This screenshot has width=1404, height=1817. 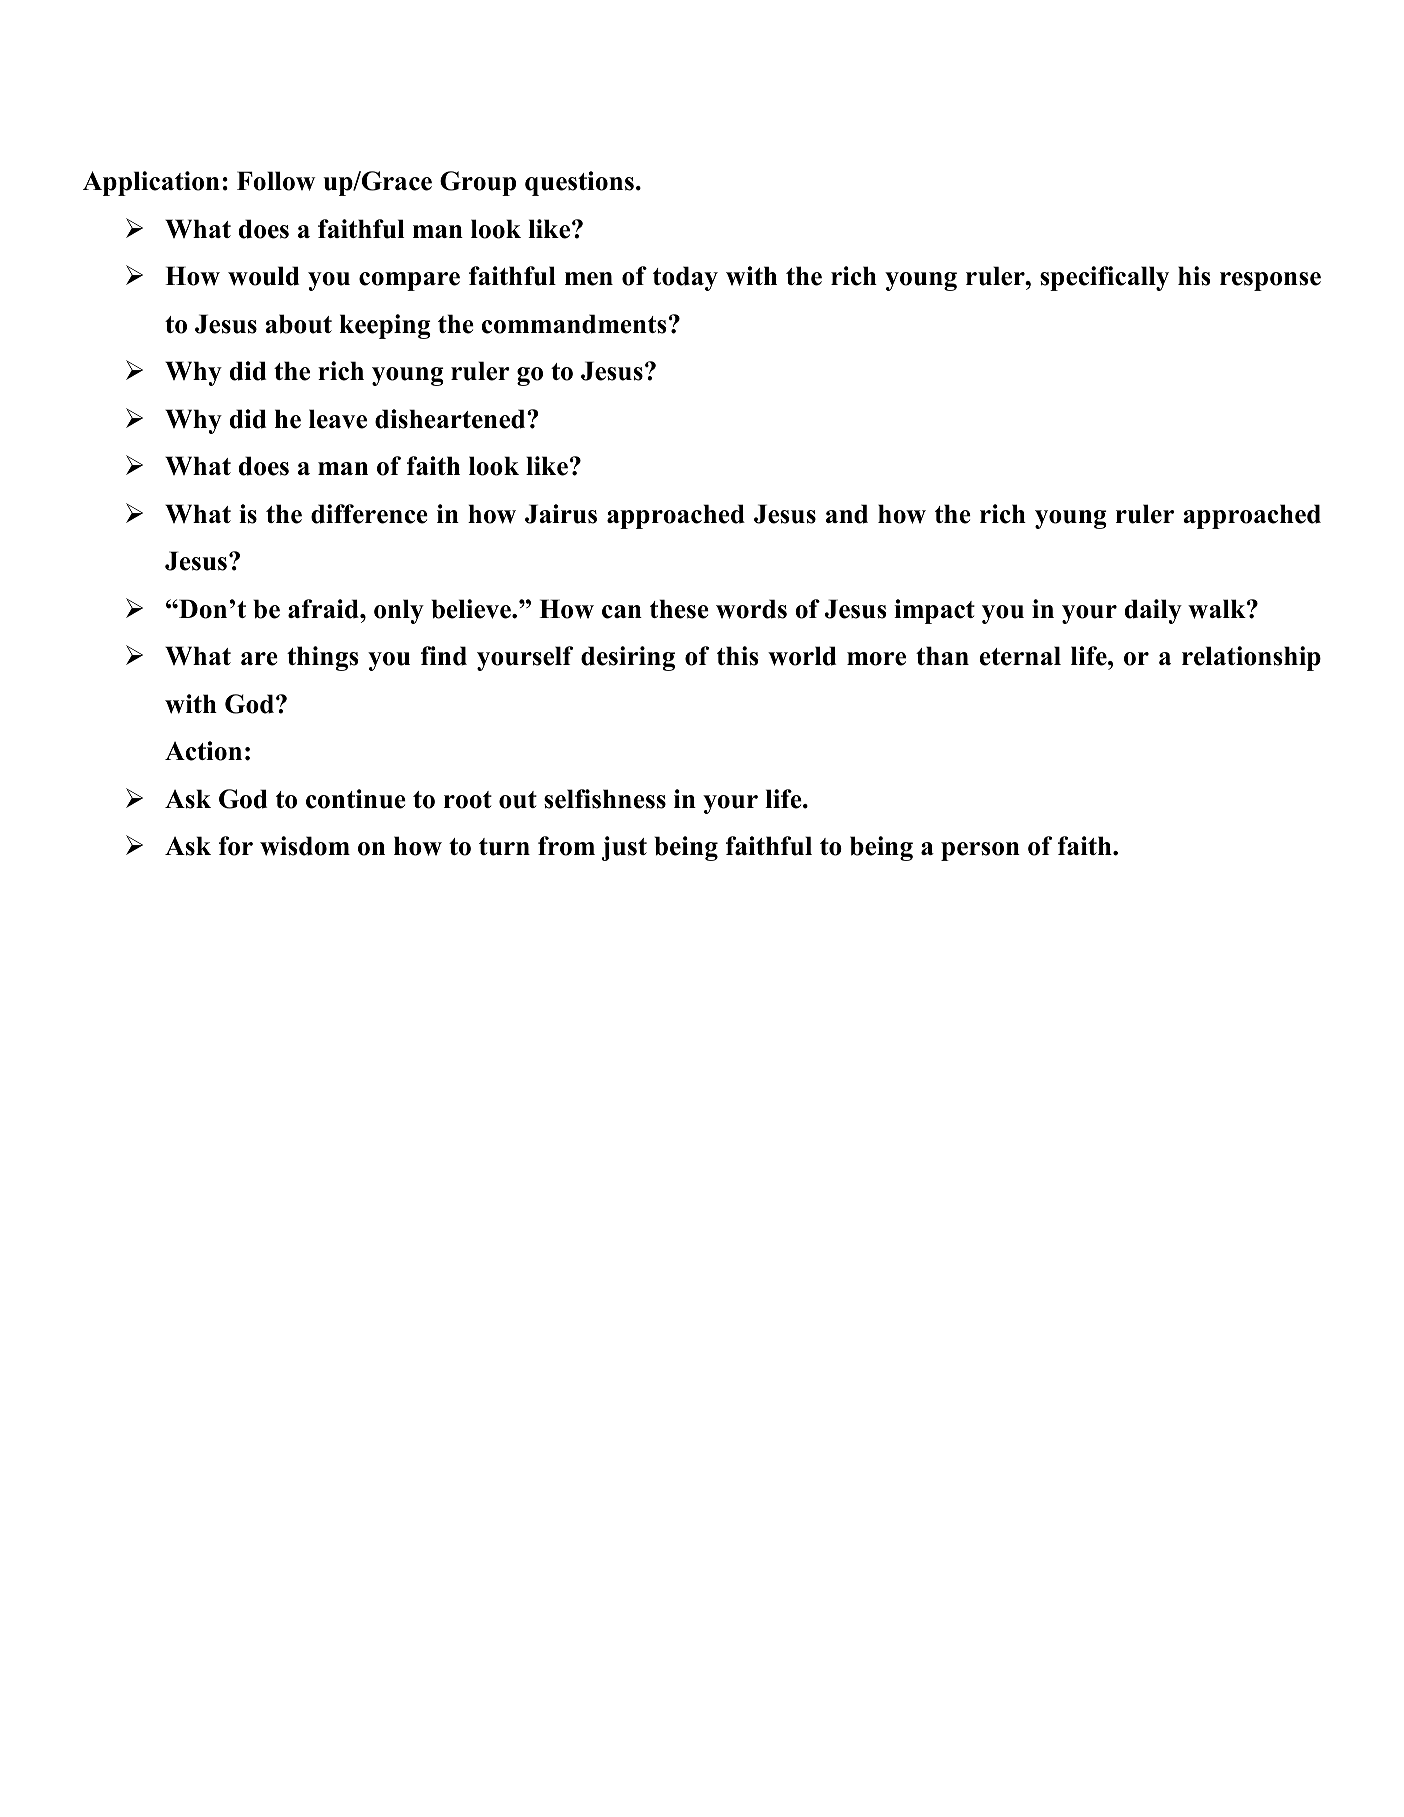 What do you see at coordinates (579, 183) in the screenshot?
I see `questions` at bounding box center [579, 183].
